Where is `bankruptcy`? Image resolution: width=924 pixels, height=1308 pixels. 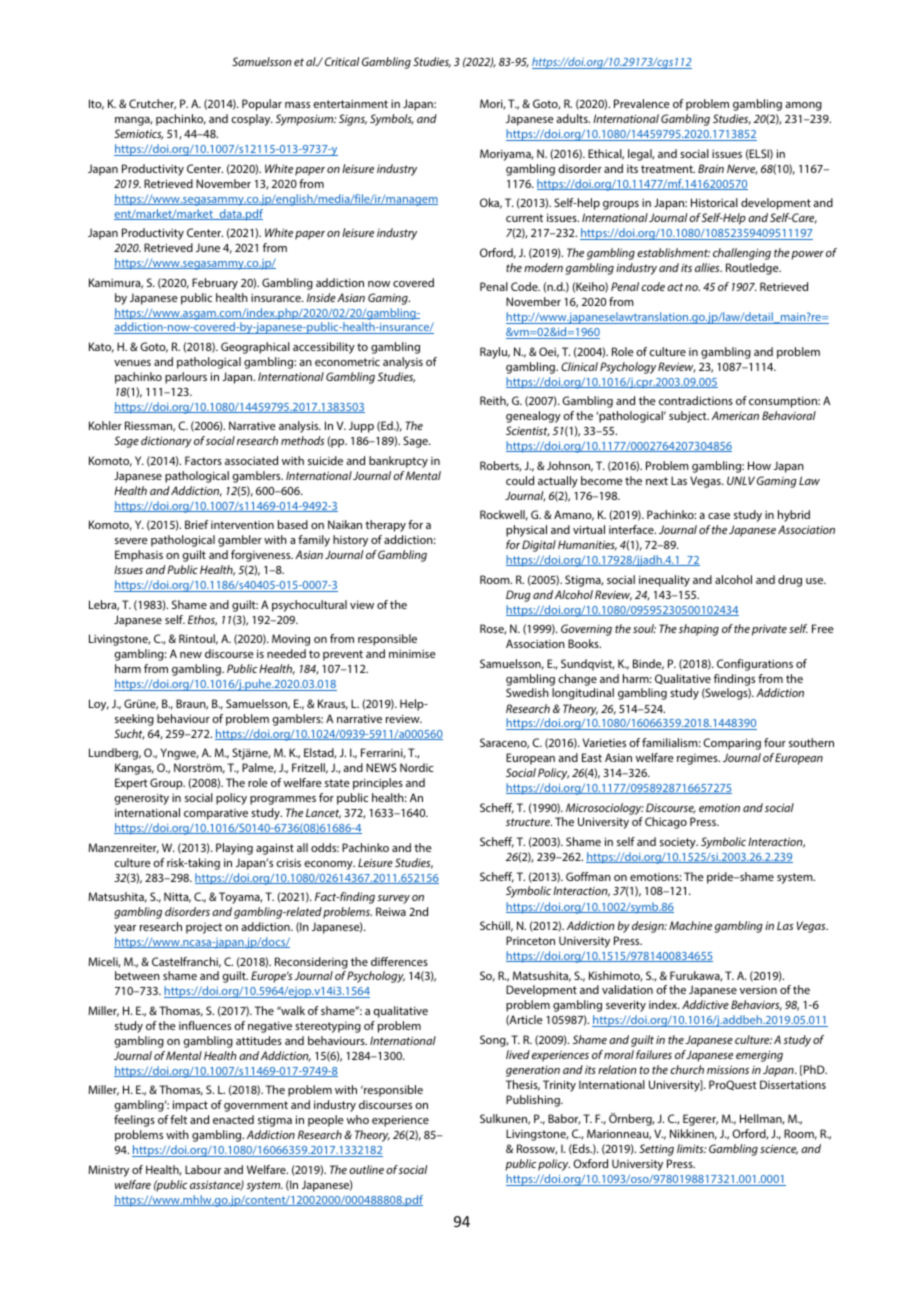
bankruptcy is located at coordinates (398, 462).
